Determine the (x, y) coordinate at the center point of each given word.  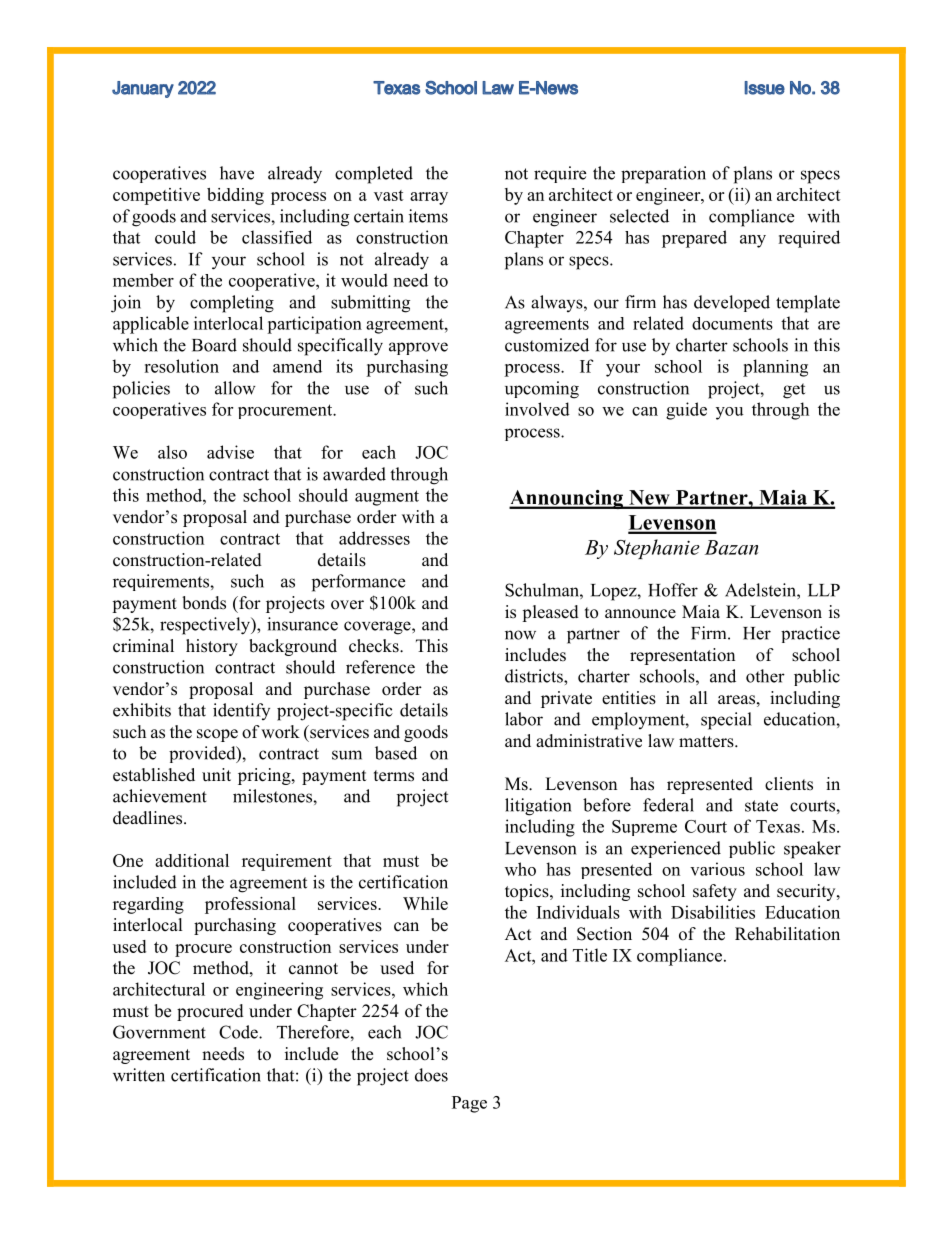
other (765, 676)
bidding (235, 196)
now (520, 635)
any (753, 241)
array (429, 198)
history (212, 647)
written (139, 1075)
